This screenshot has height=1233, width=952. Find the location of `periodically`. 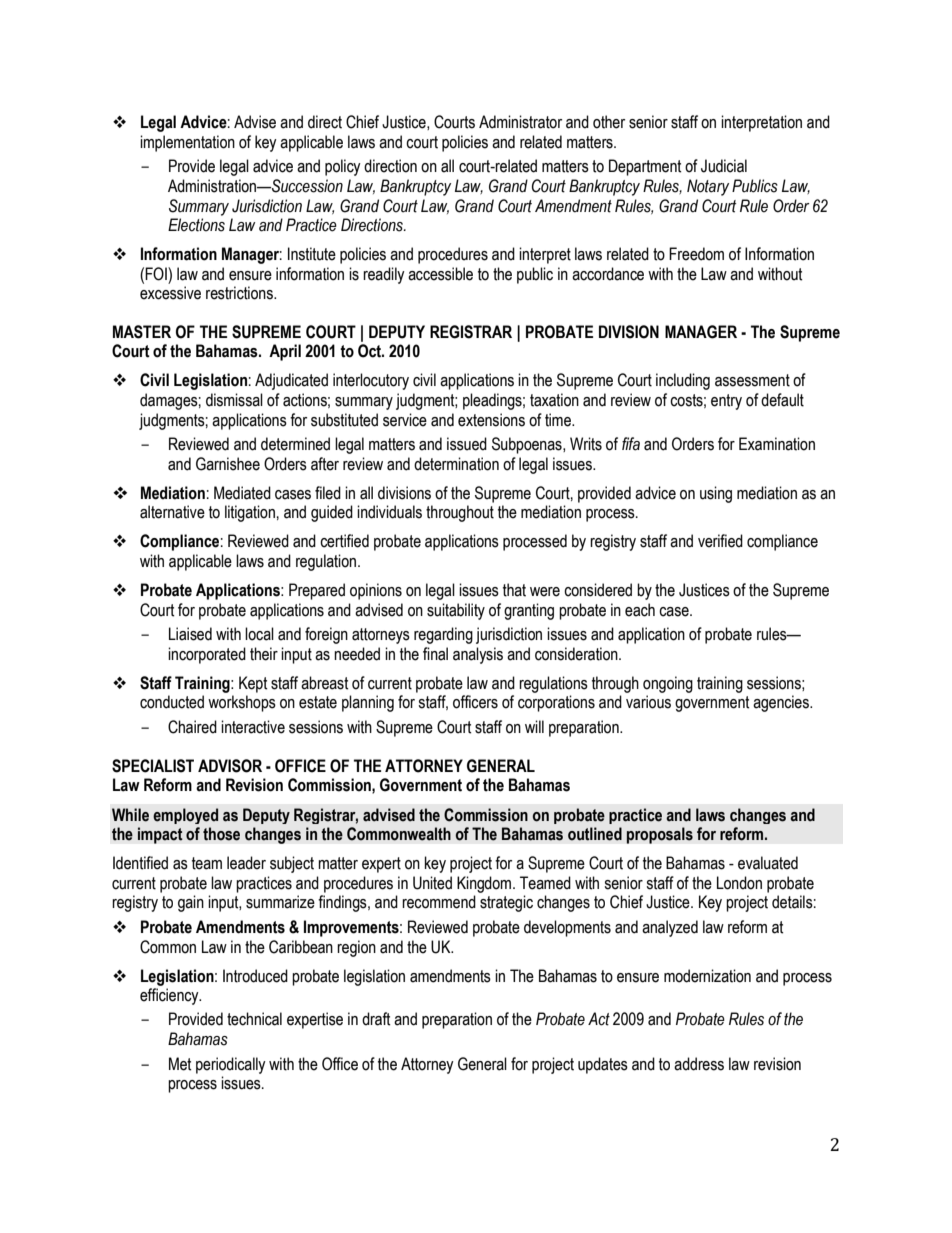

periodically is located at coordinates (231, 1065).
